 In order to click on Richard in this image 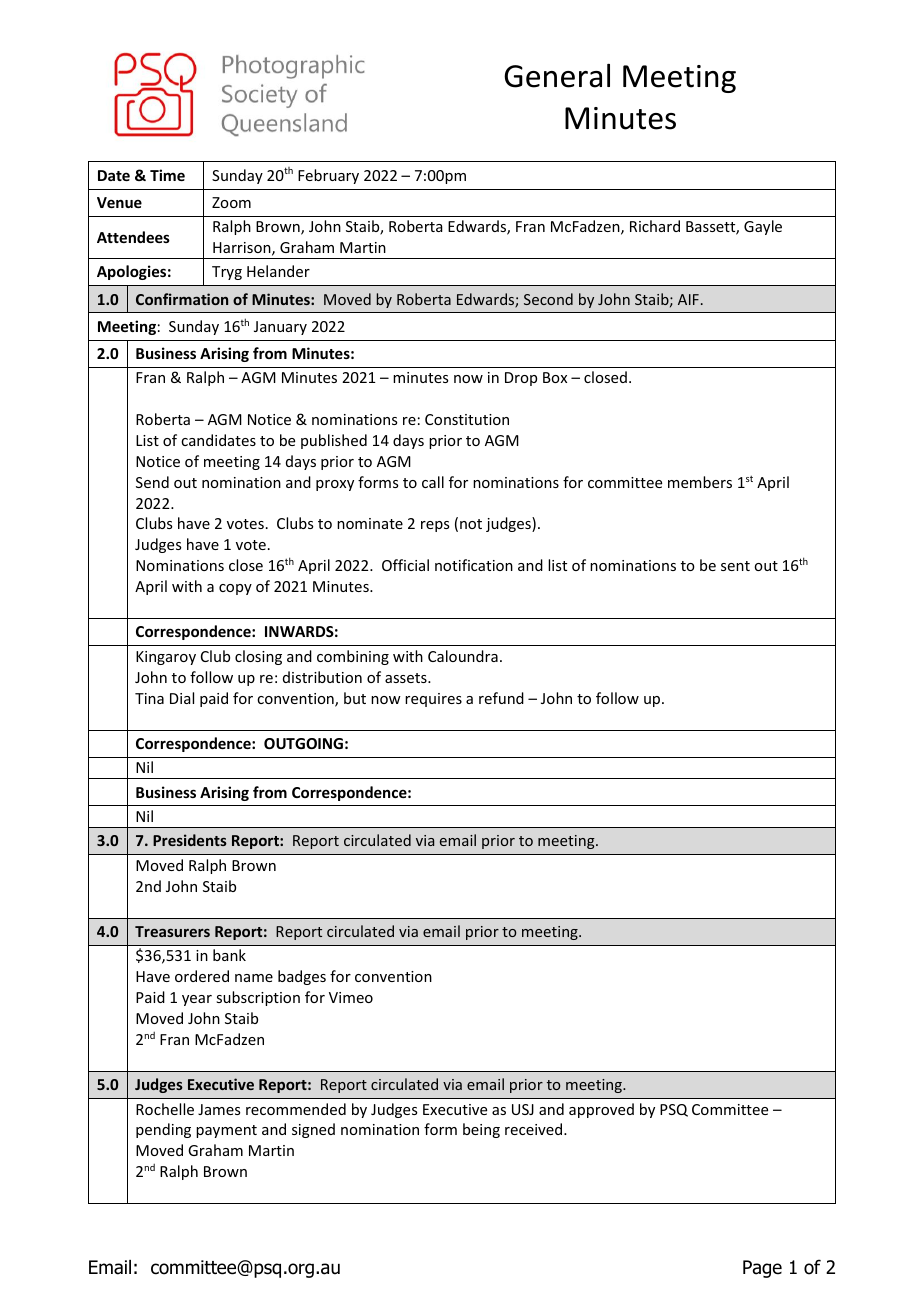, I will do `click(655, 226)`.
